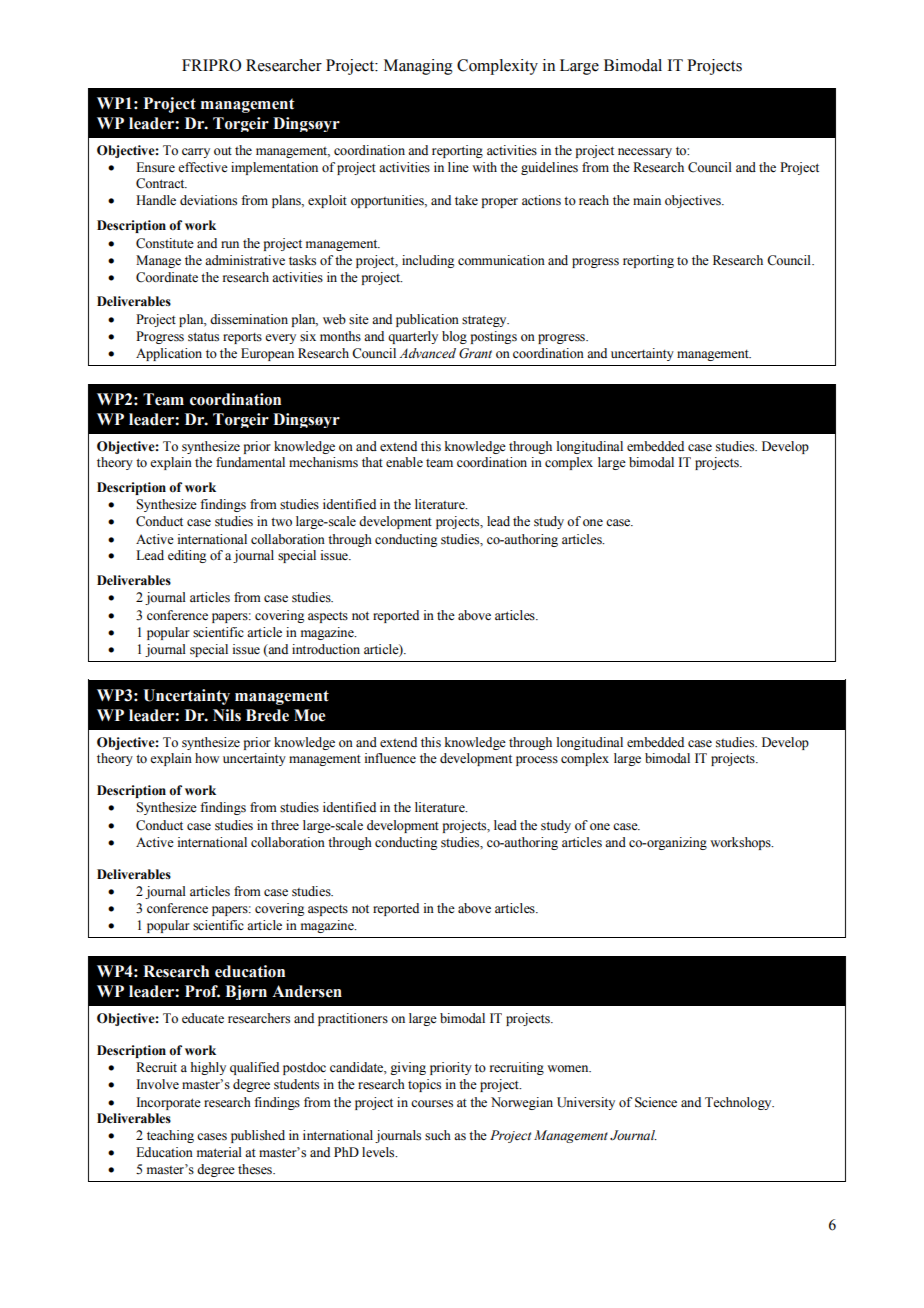 The image size is (924, 1308). Describe the element at coordinates (326, 649) in the image. I see `introduction` at that location.
